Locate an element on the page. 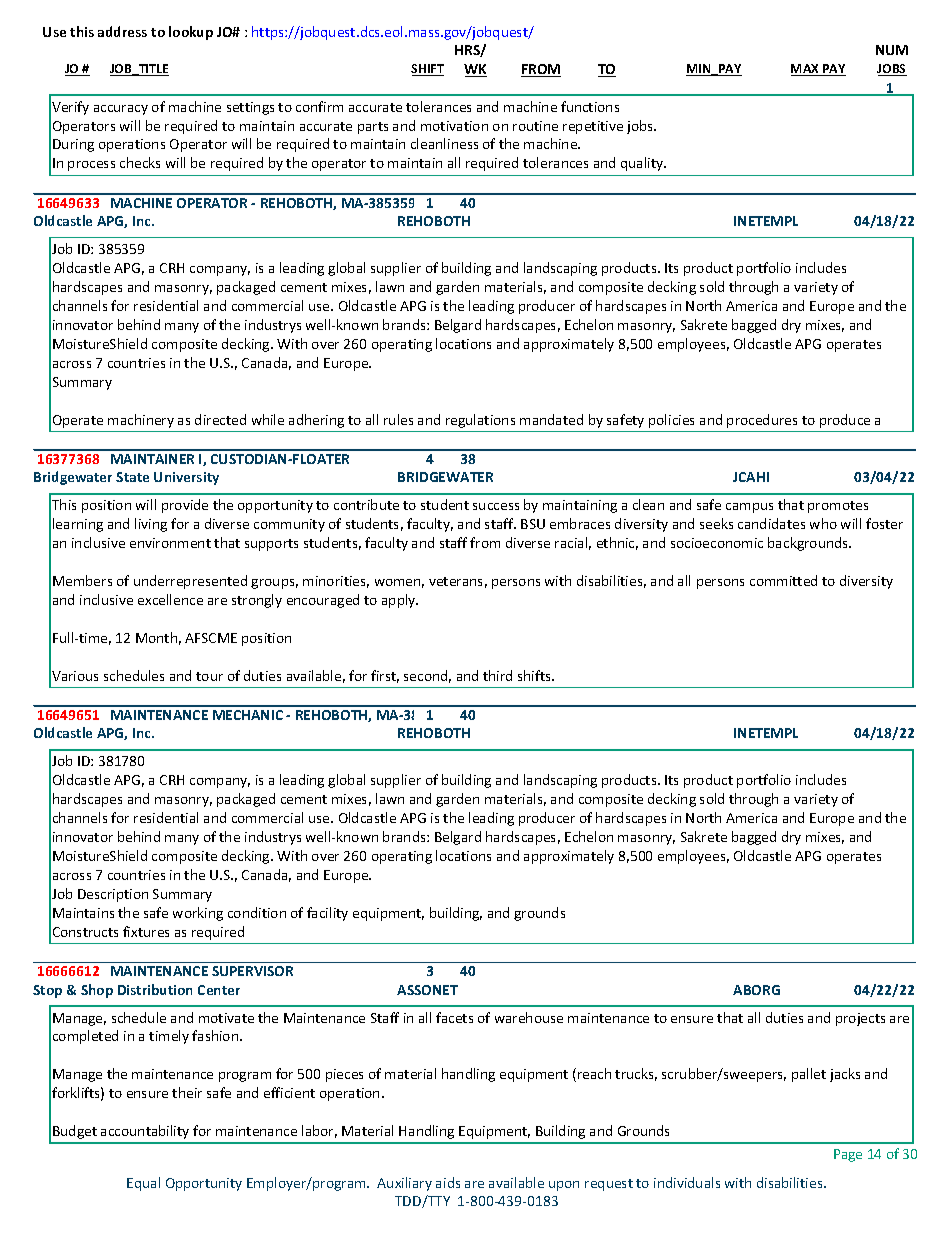 This image has width=952, height=1233. apply is located at coordinates (400, 601).
